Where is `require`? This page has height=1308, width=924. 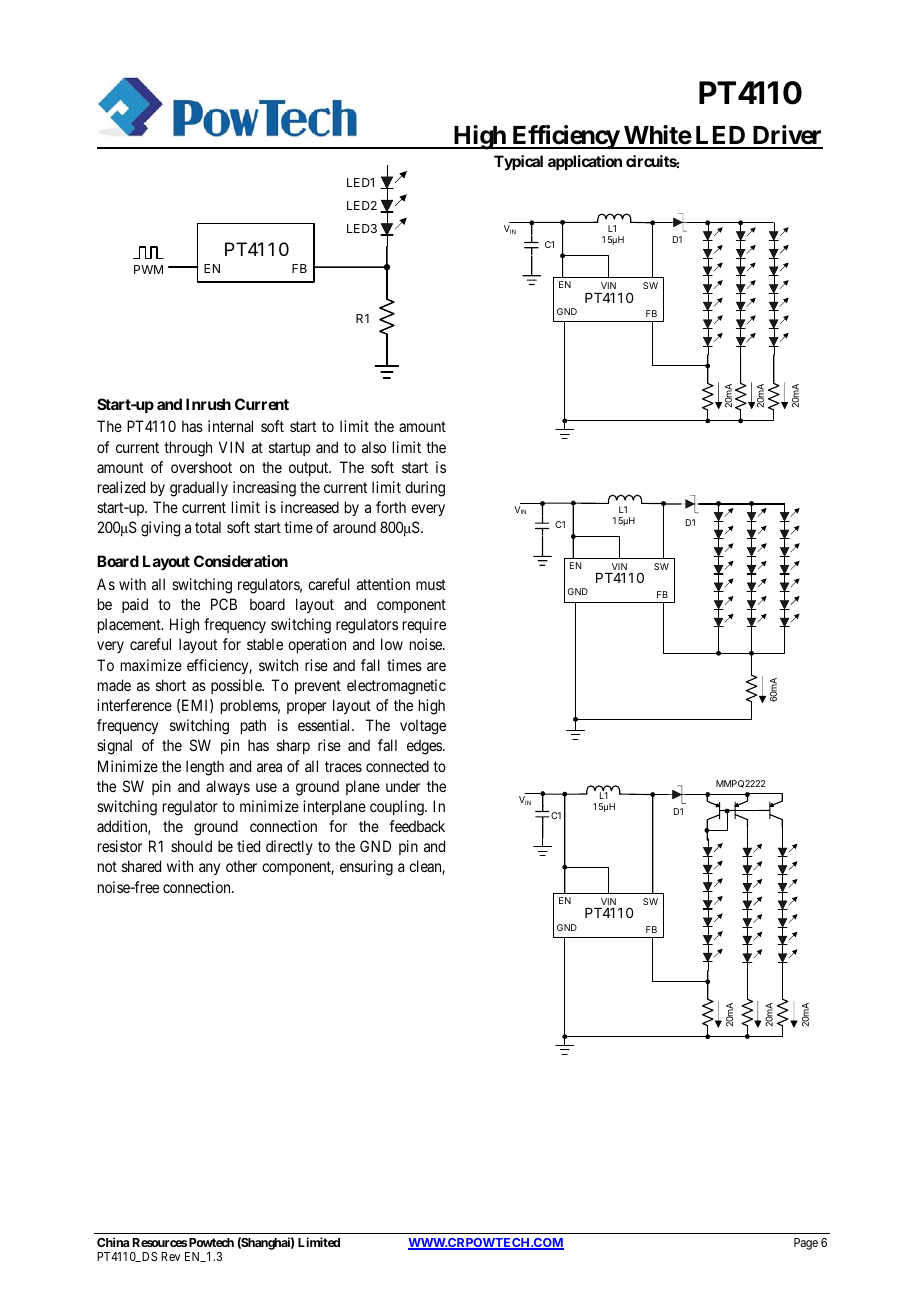
require is located at coordinates (424, 625).
